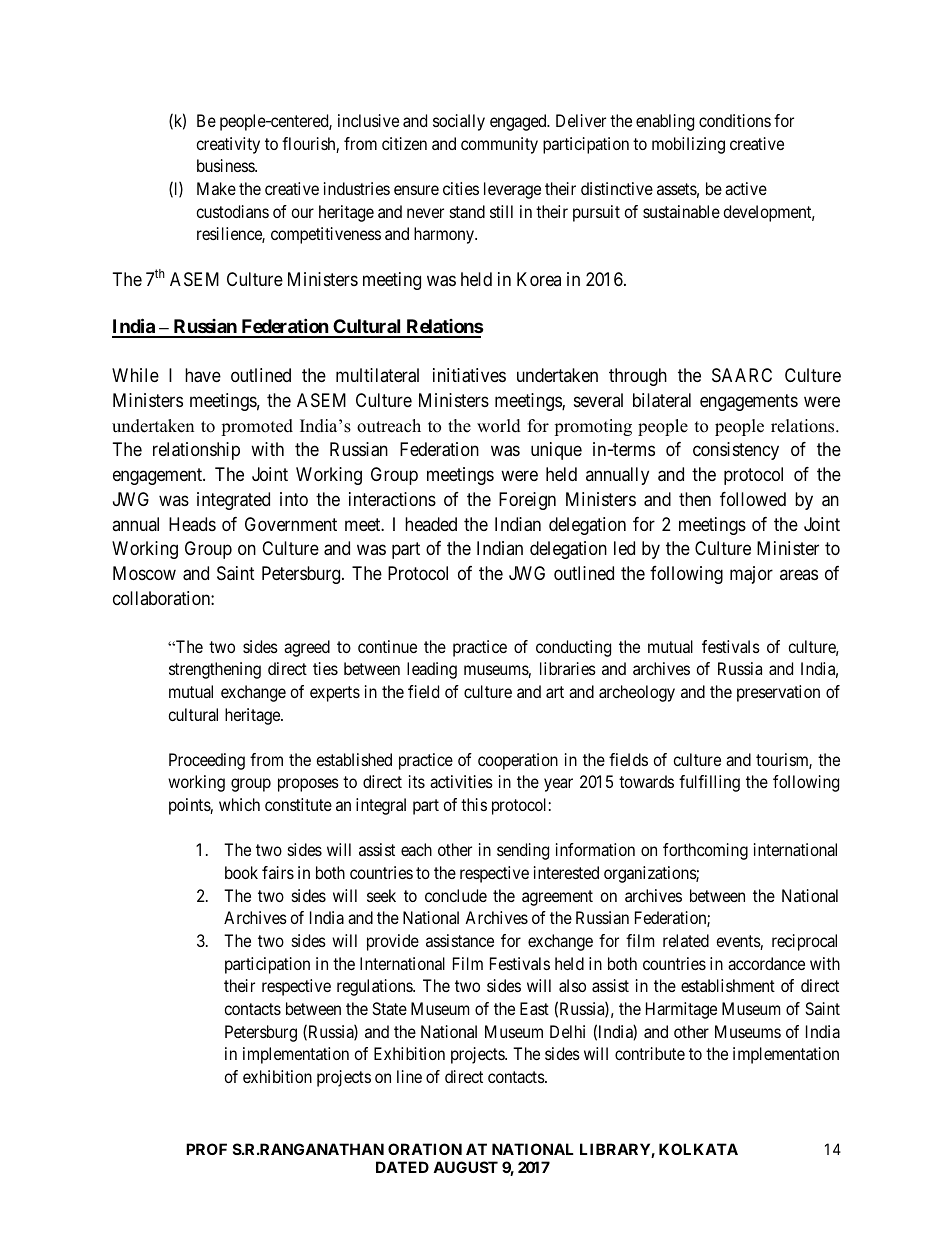 This image has height=1233, width=952. What do you see at coordinates (233, 501) in the image?
I see `integrated` at bounding box center [233, 501].
